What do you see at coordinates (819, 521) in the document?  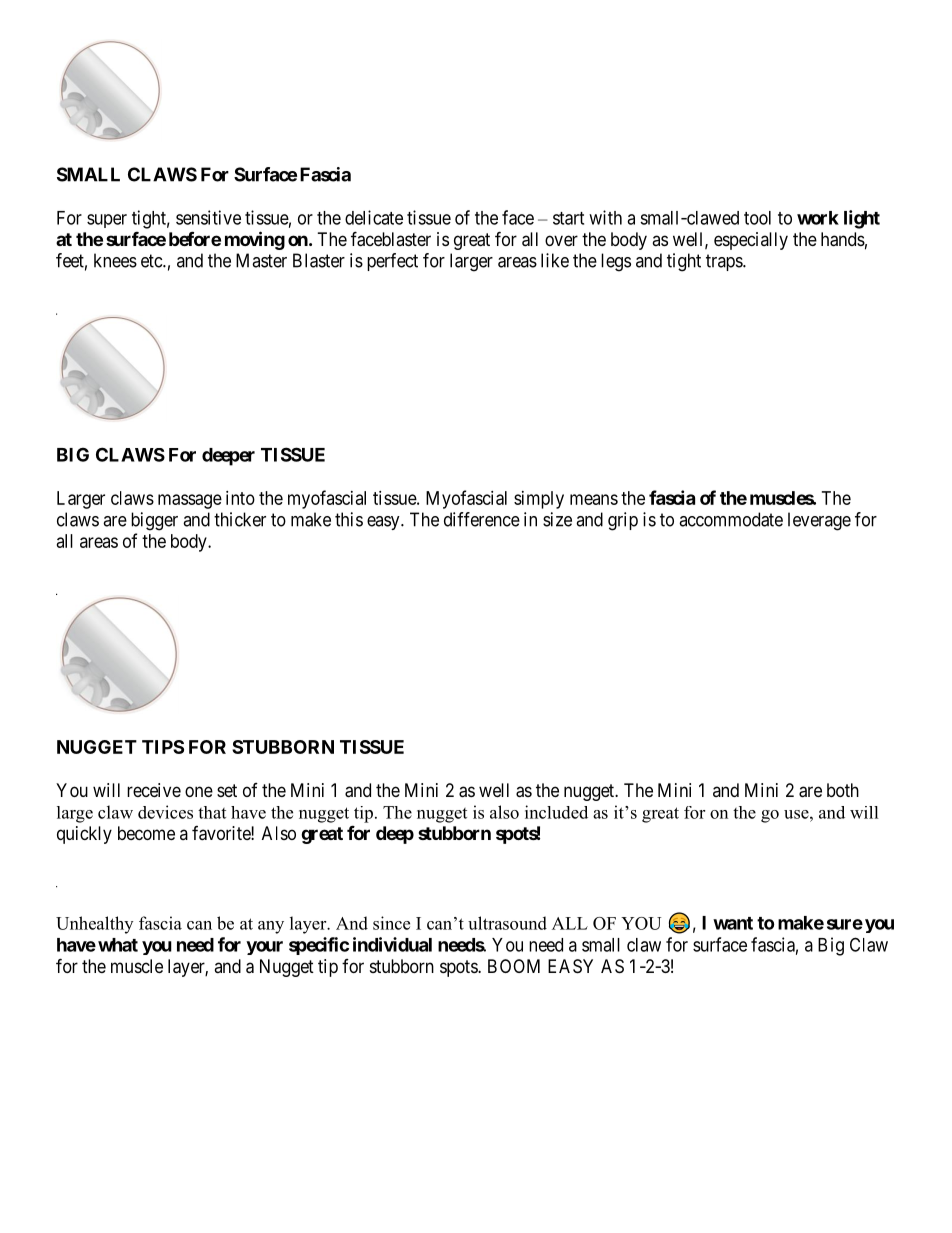 I see `leverage` at bounding box center [819, 521].
